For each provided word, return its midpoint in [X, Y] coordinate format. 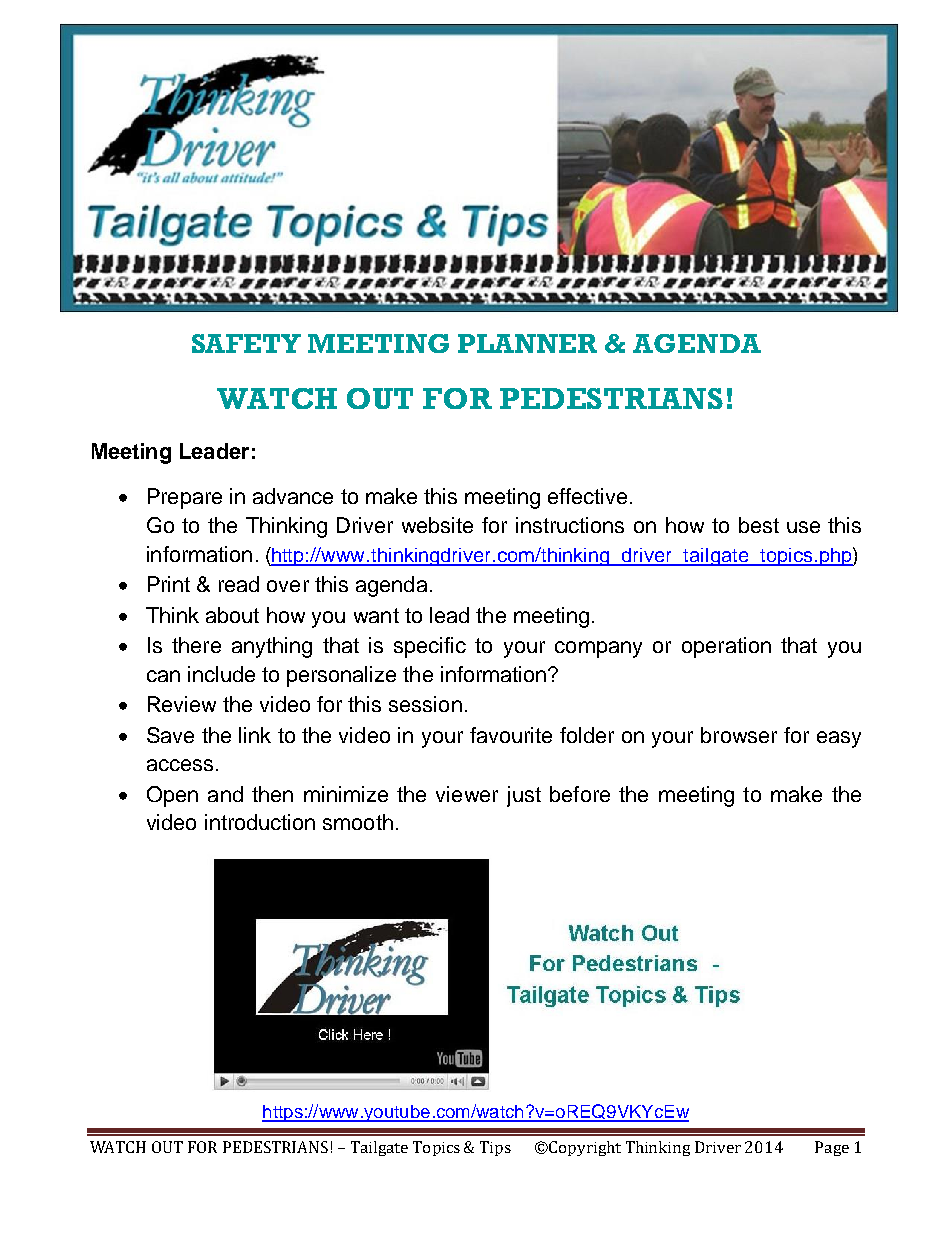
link [255, 735]
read [239, 584]
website [437, 525]
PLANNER [527, 343]
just [524, 796]
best [759, 525]
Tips [495, 1148]
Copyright [584, 1148]
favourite [511, 735]
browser [739, 735]
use [803, 527]
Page [832, 1148]
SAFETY [246, 343]
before [580, 794]
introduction [260, 822]
